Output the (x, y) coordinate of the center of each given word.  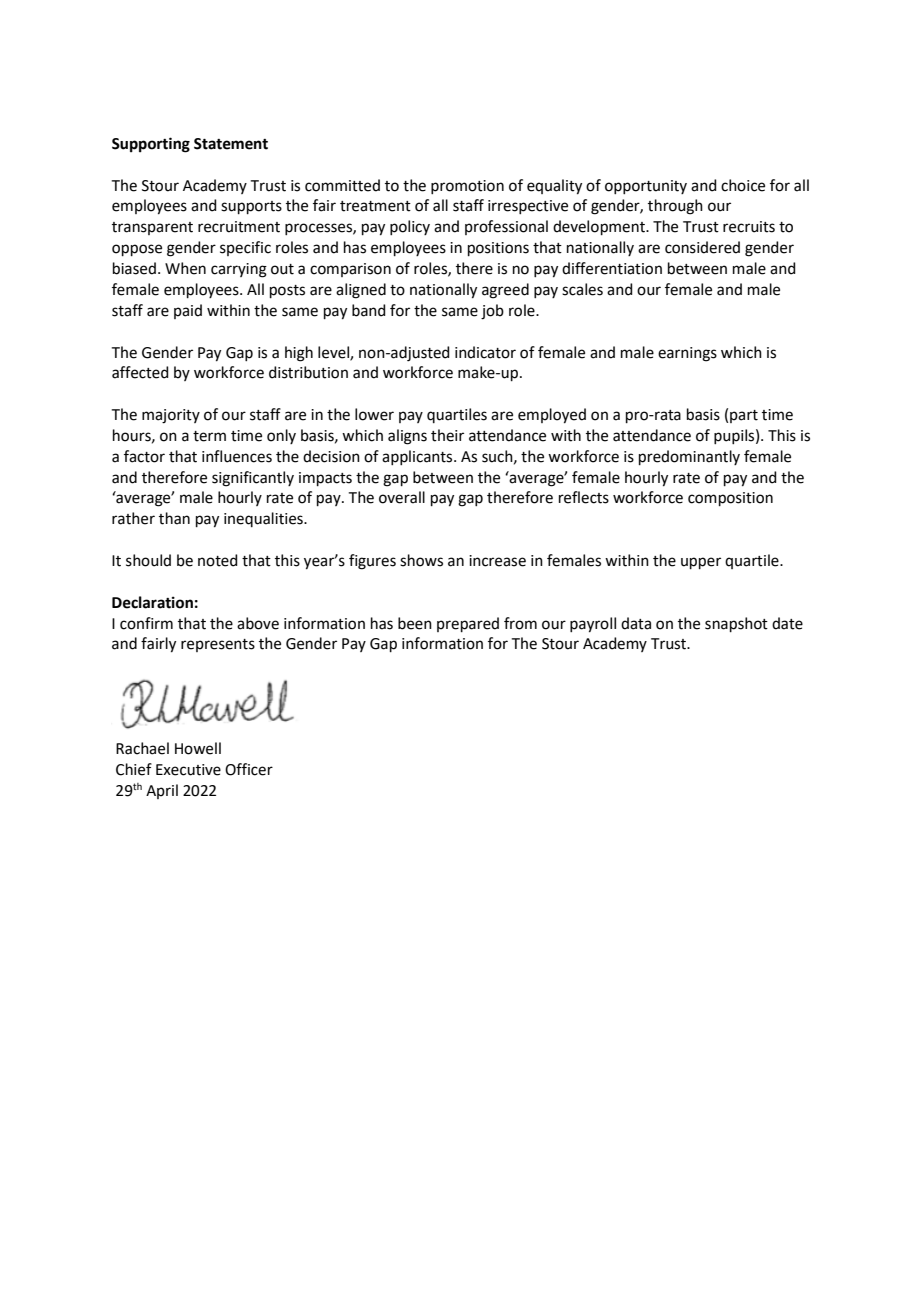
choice (743, 185)
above (258, 623)
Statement (231, 144)
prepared (468, 624)
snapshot (736, 624)
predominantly (689, 457)
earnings (687, 354)
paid (188, 311)
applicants (418, 457)
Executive (188, 770)
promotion (467, 187)
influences (237, 456)
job (492, 312)
